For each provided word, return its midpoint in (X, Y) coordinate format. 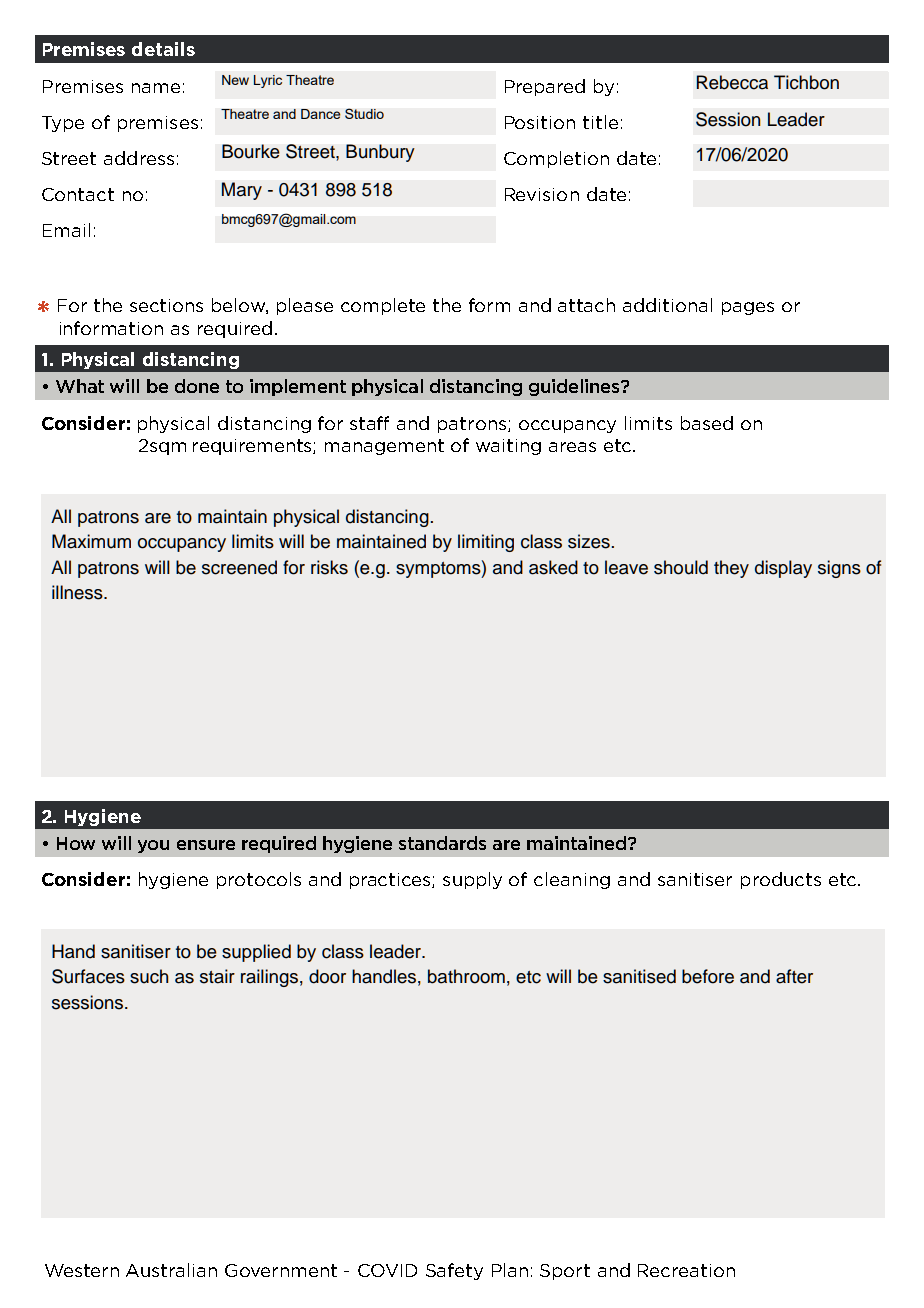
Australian (171, 1270)
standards (442, 843)
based (707, 423)
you (153, 846)
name (156, 88)
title (600, 122)
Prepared (545, 87)
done (197, 386)
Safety (454, 1271)
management (384, 447)
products (781, 880)
